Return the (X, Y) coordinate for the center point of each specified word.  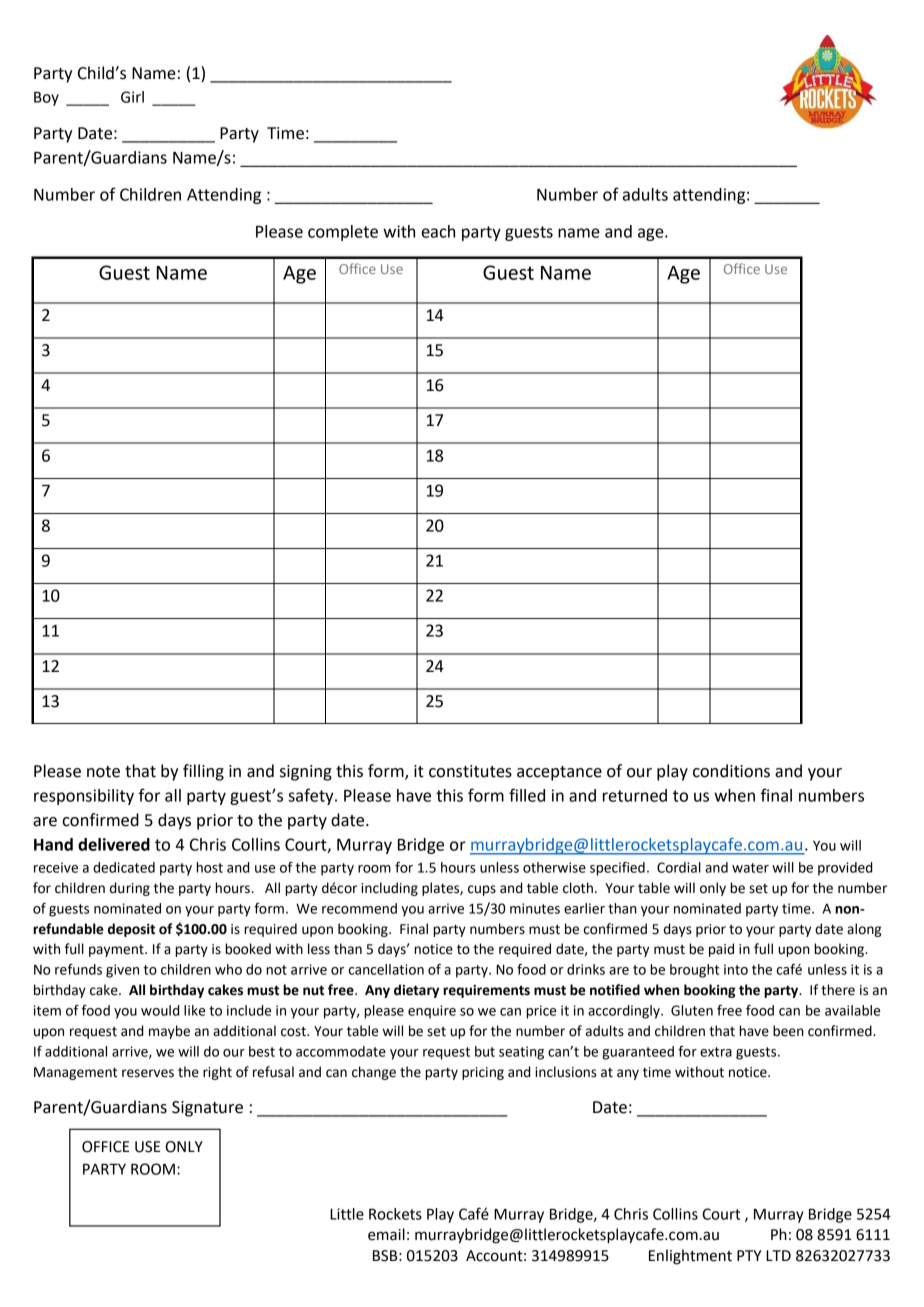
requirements (486, 991)
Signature (207, 1109)
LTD (778, 1255)
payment (117, 951)
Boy (46, 99)
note (103, 772)
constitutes (470, 771)
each (438, 231)
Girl (132, 97)
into (736, 969)
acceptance (559, 773)
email (386, 1234)
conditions (731, 771)
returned (635, 795)
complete (343, 233)
